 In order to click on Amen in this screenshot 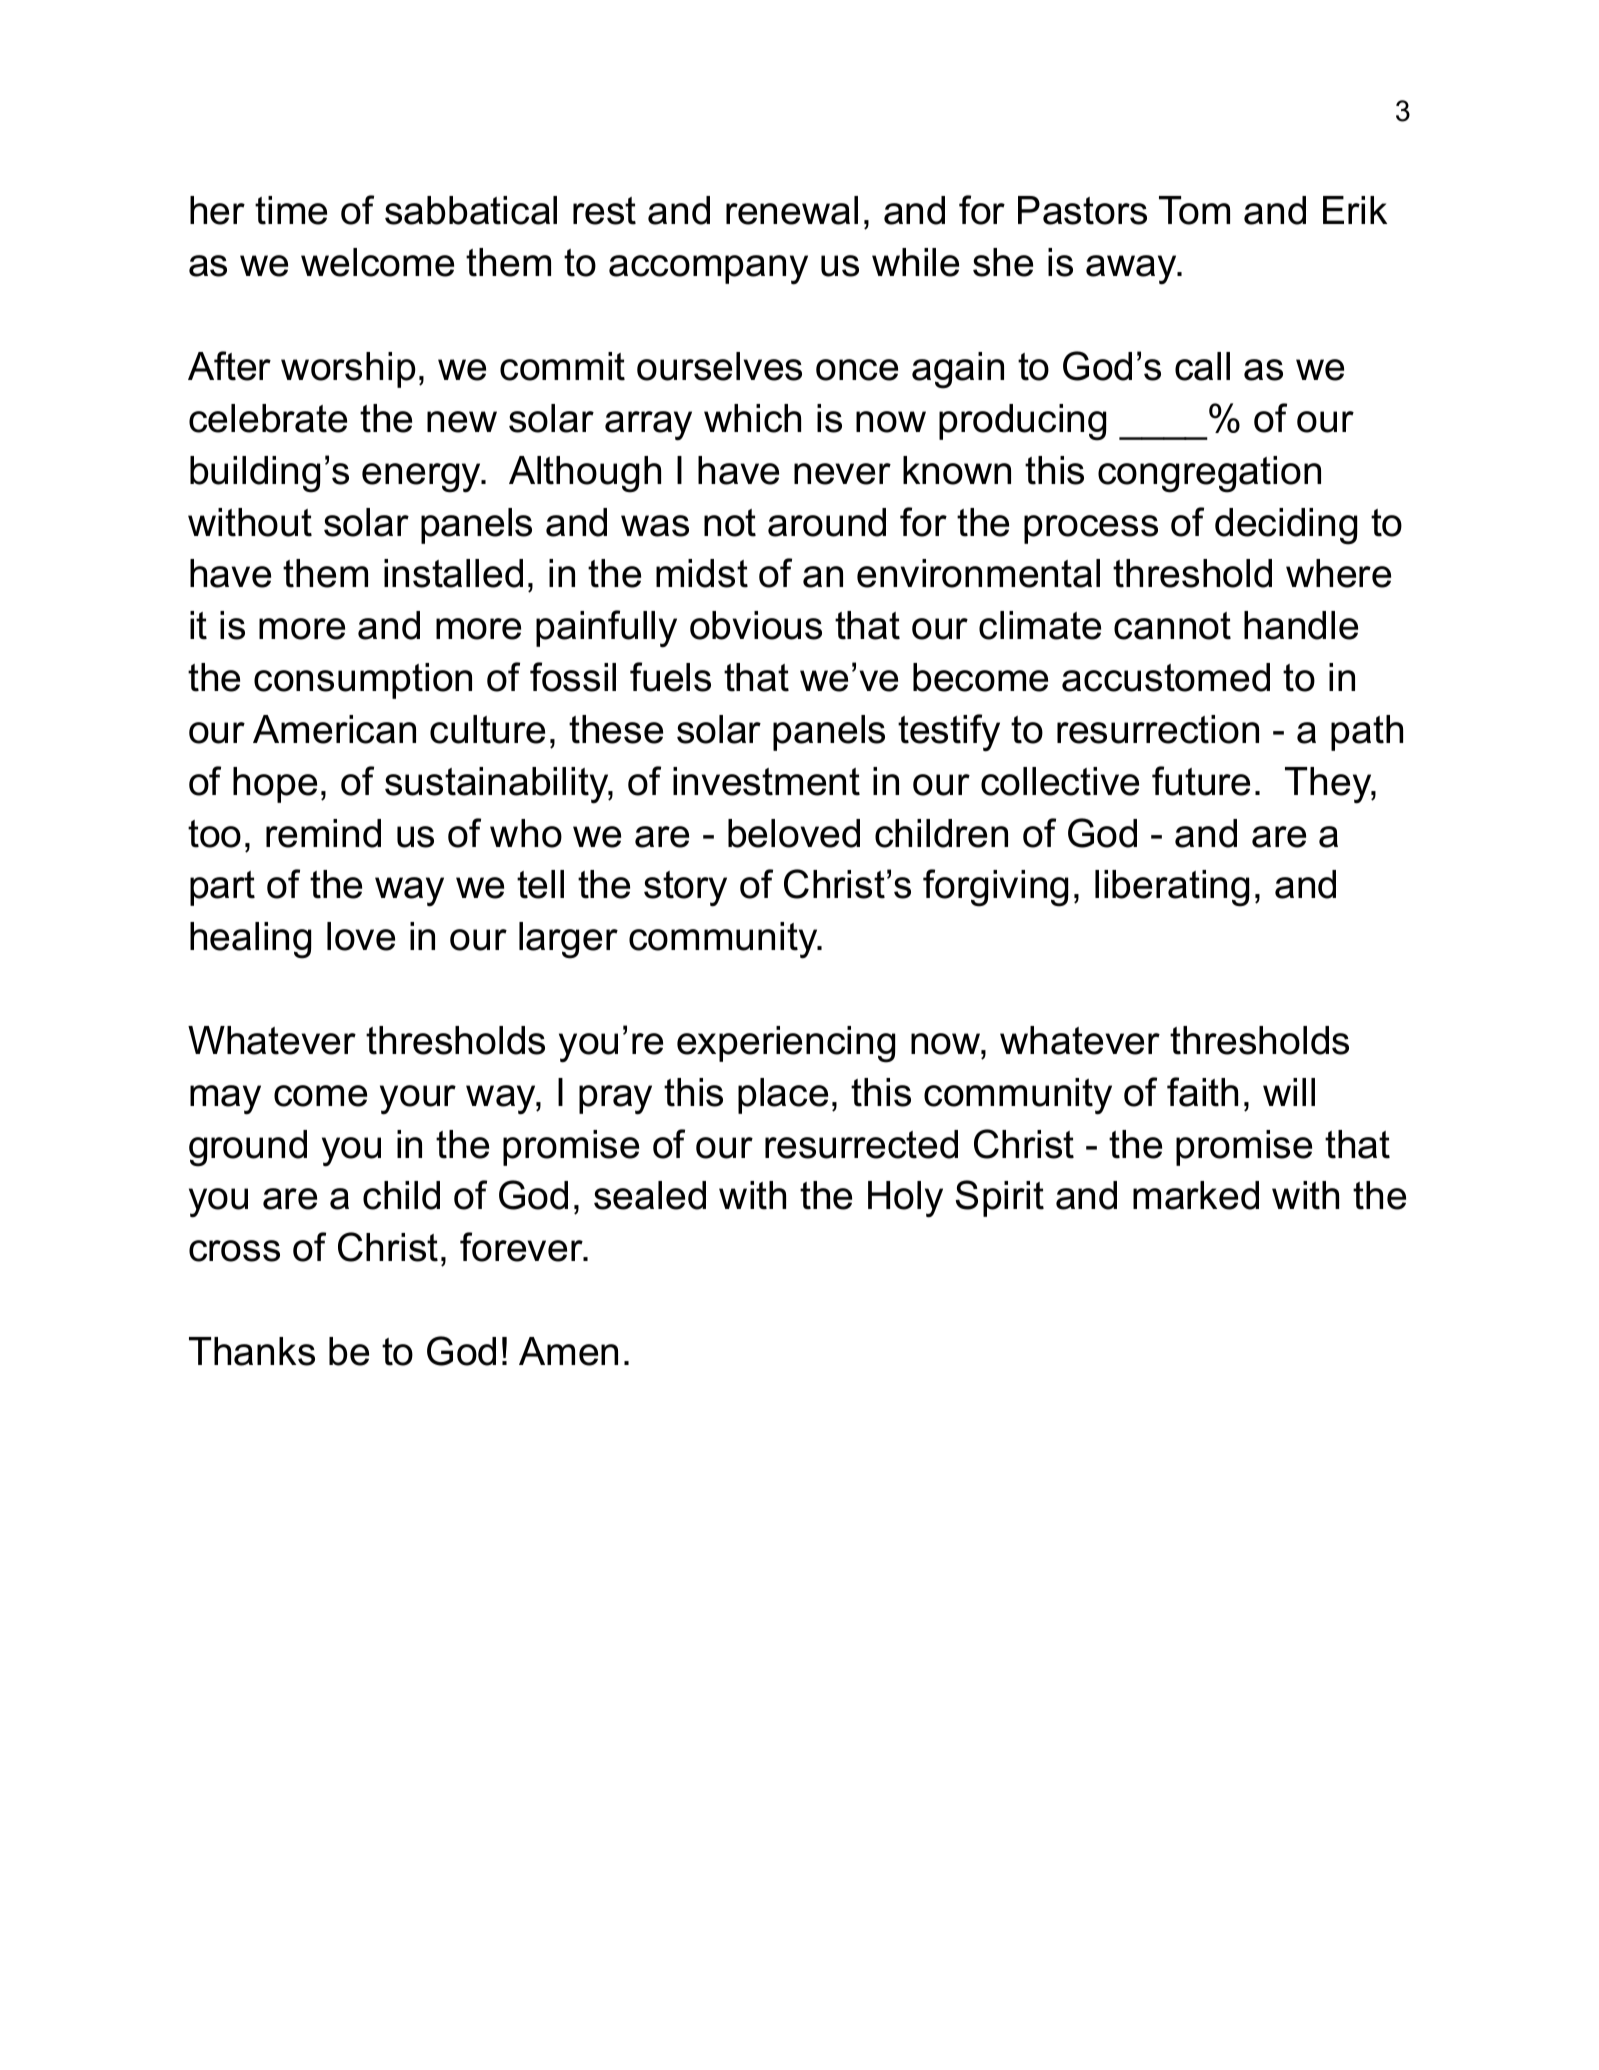, I will do `click(568, 1351)`.
